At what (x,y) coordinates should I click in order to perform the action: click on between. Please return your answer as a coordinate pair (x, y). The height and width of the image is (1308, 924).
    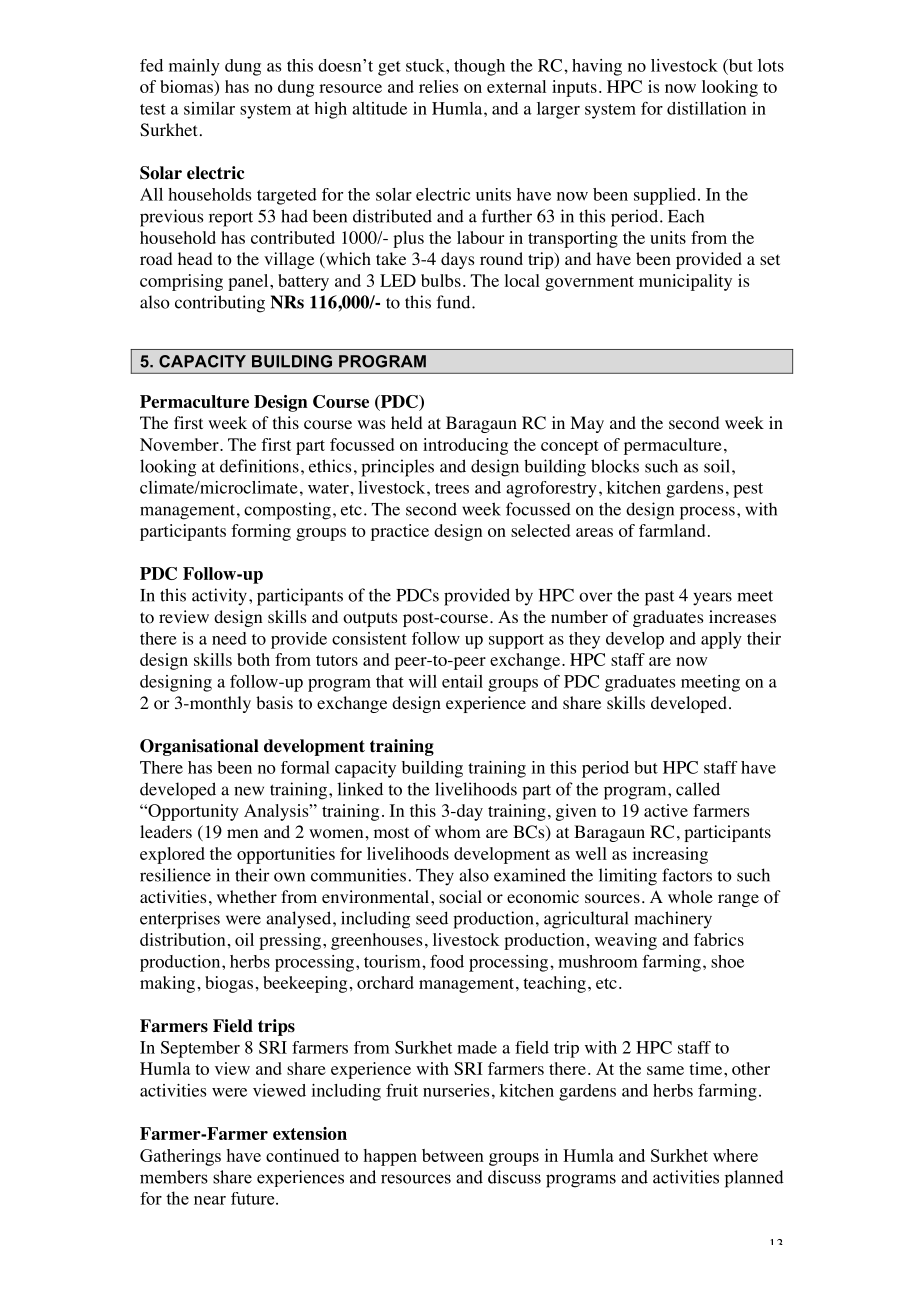
    Looking at the image, I should click on (453, 1155).
